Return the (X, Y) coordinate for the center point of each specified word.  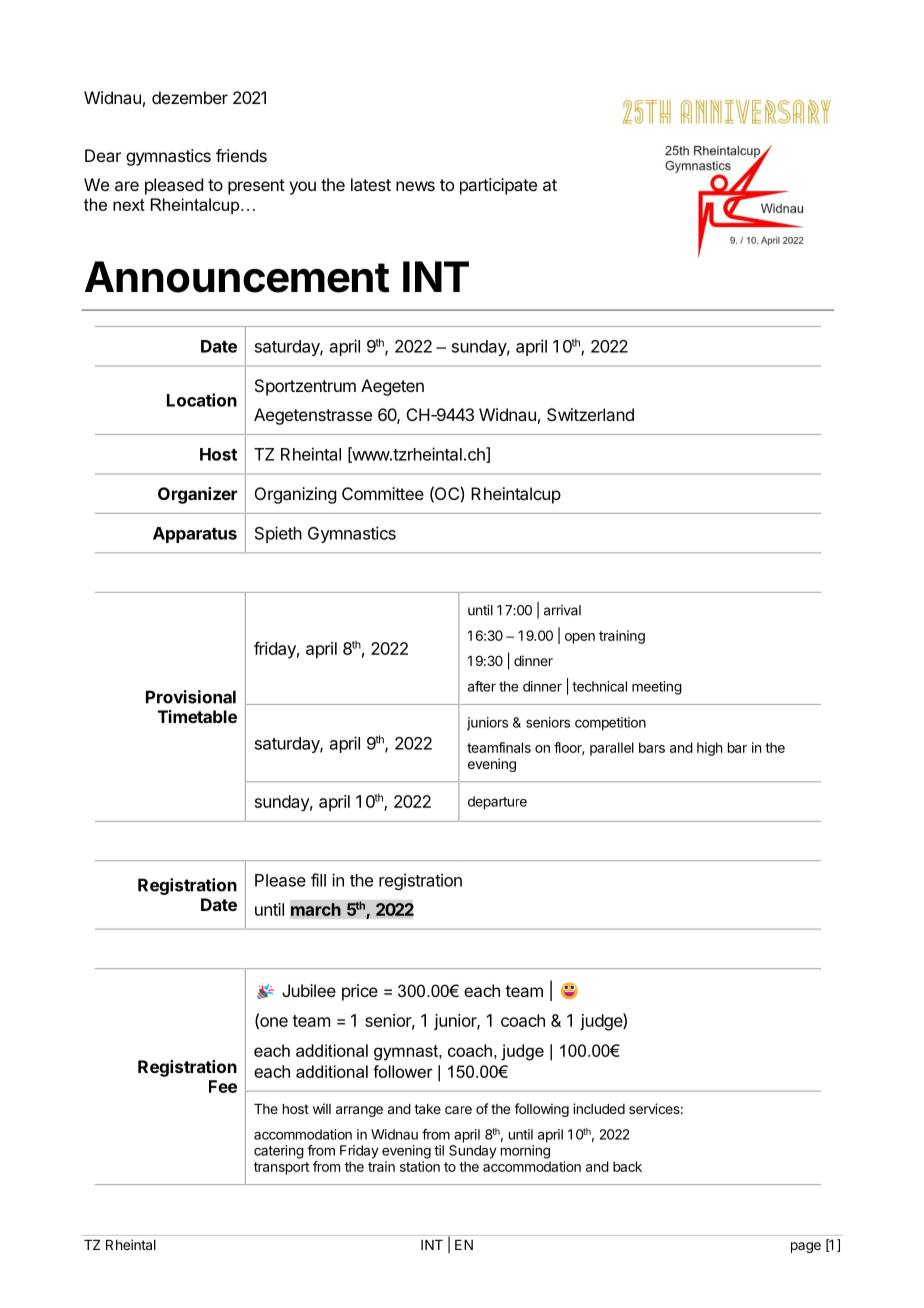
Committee (383, 493)
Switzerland (590, 414)
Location (202, 400)
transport (281, 1168)
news (415, 186)
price (360, 992)
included (599, 1108)
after (482, 686)
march (316, 909)
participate (498, 186)
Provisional (191, 697)
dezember (190, 97)
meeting (657, 688)
